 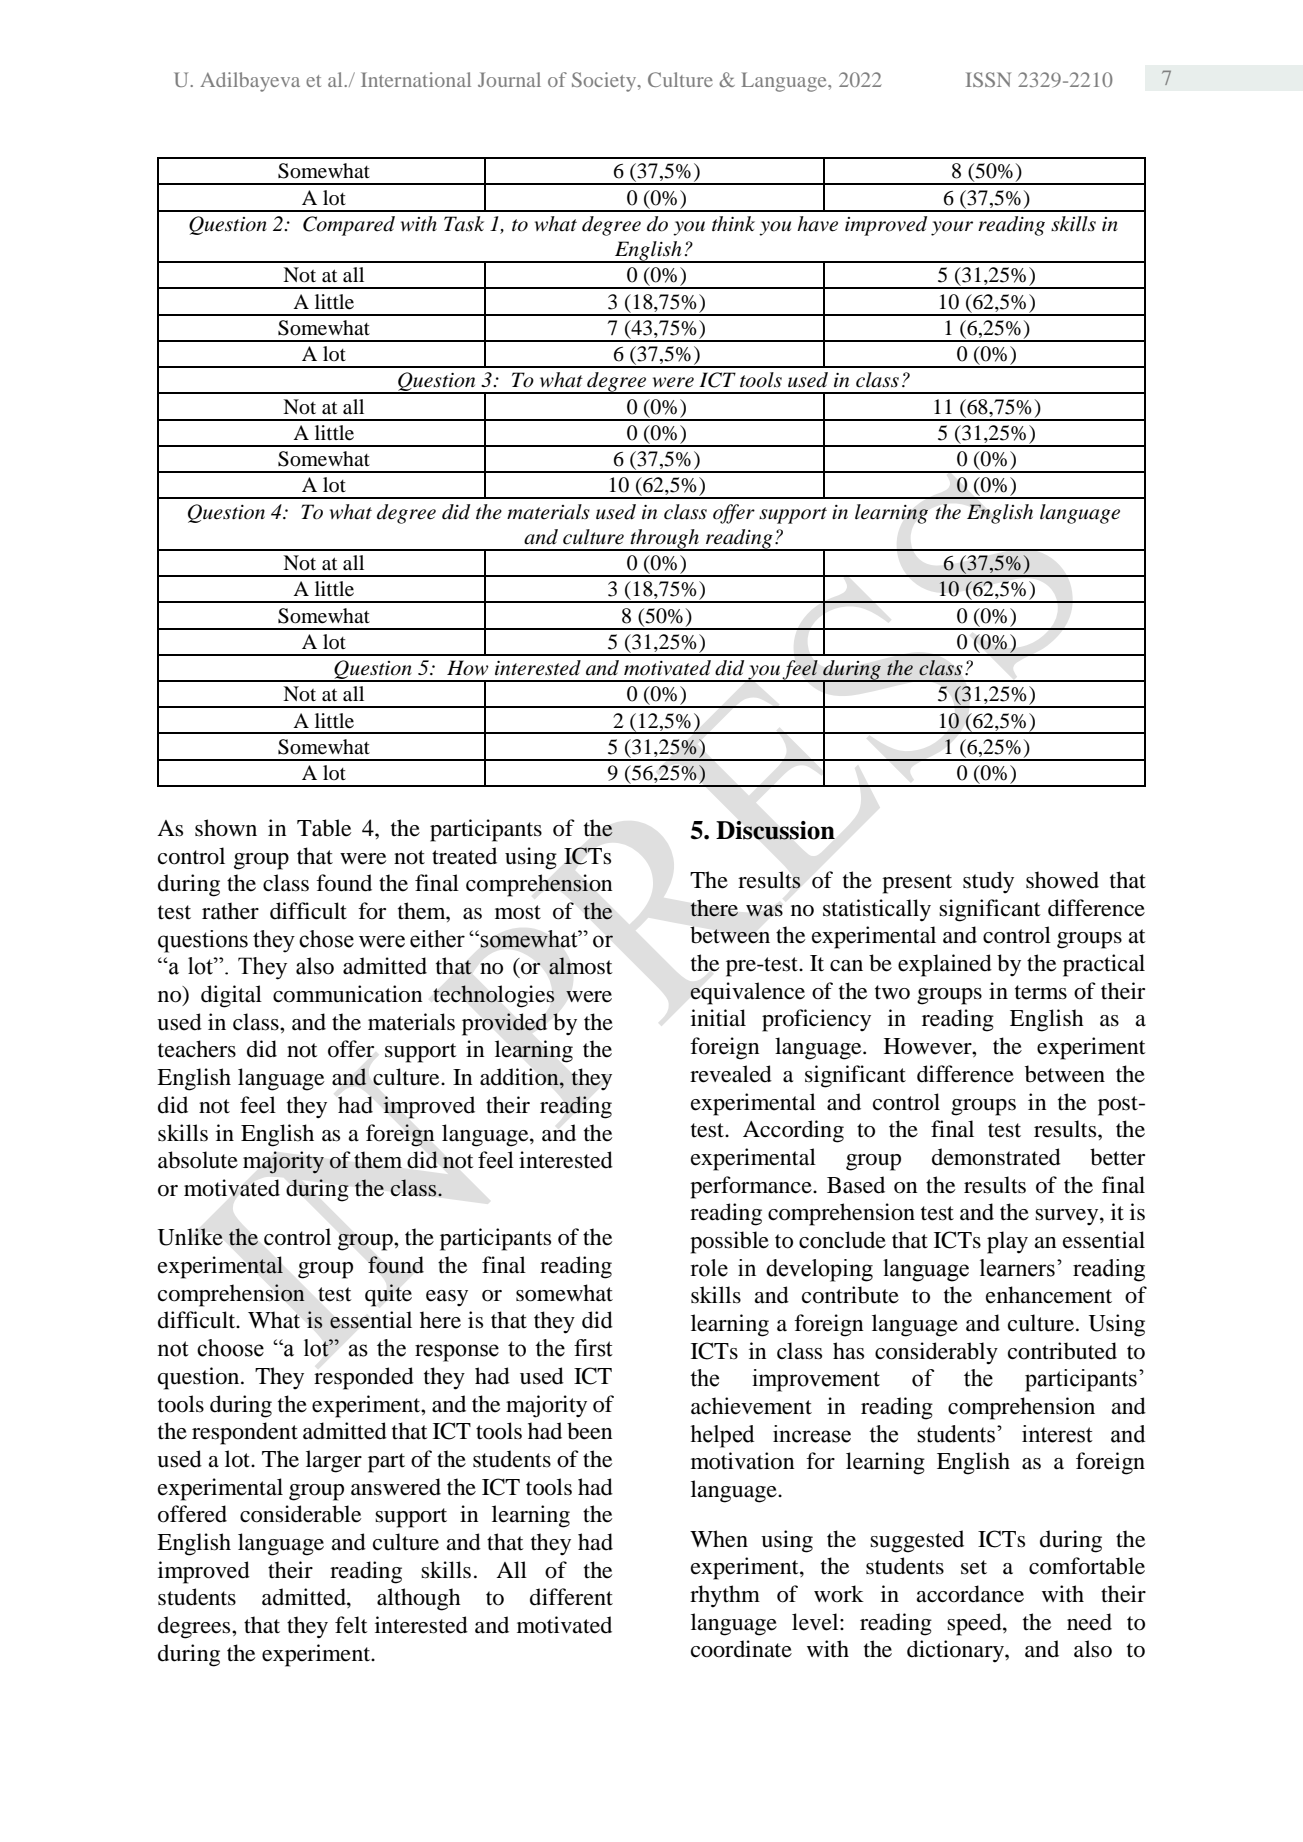 What do you see at coordinates (664, 540) in the screenshot?
I see `through` at bounding box center [664, 540].
